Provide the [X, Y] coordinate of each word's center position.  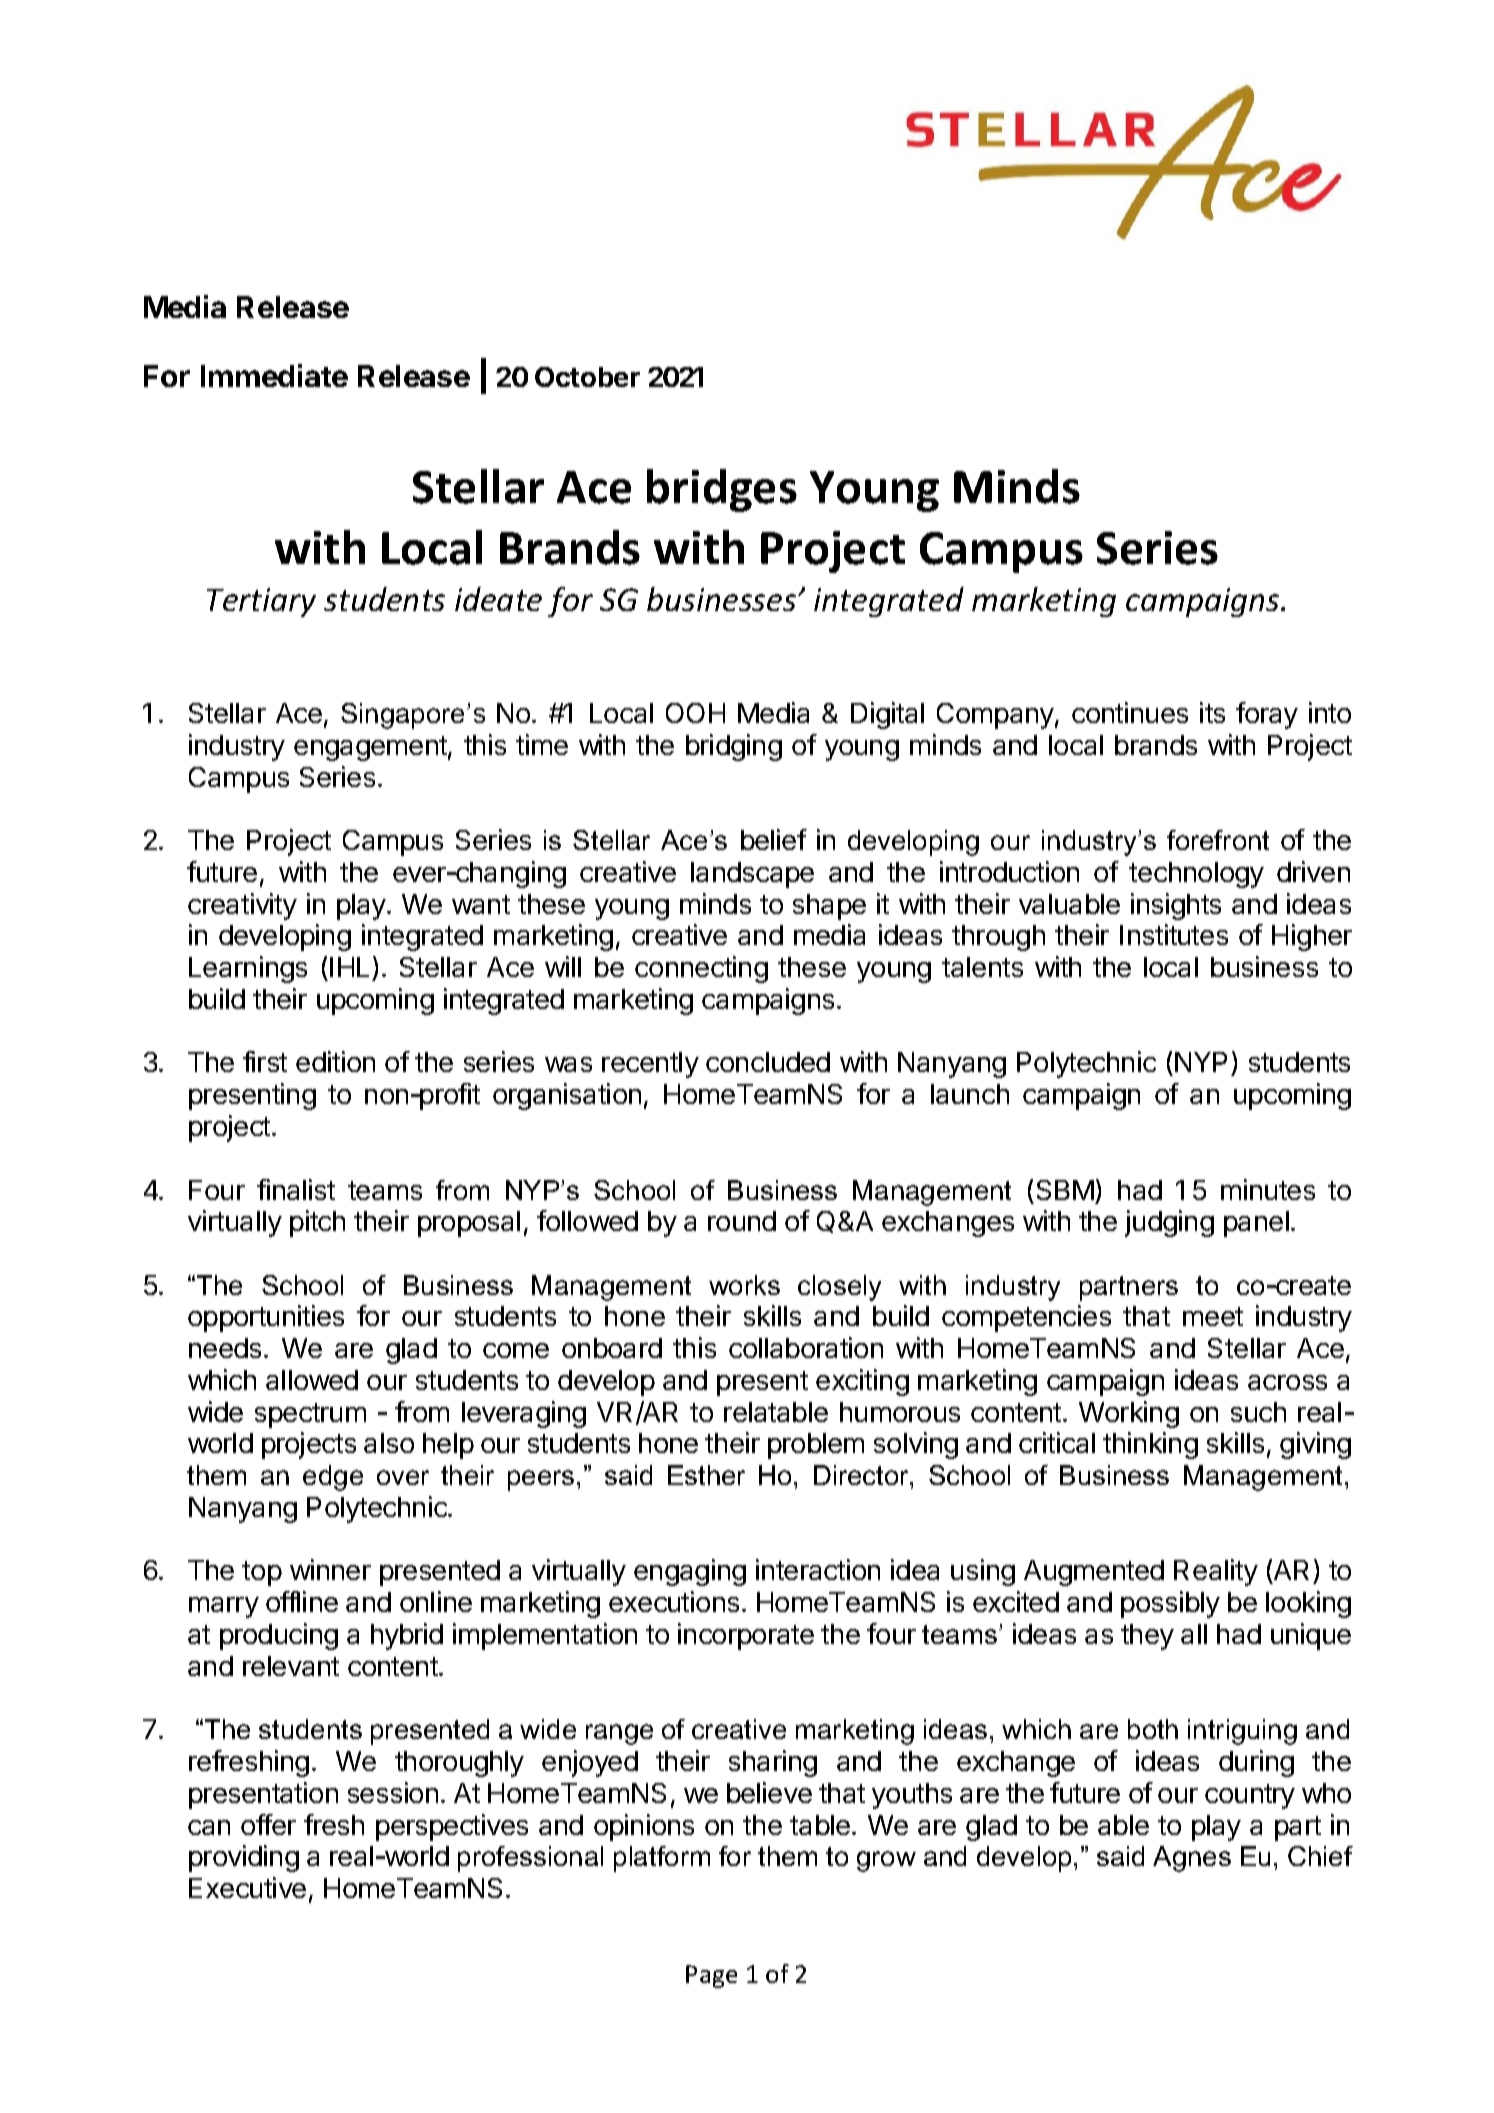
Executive [247, 1887]
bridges [722, 490]
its [1212, 712]
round [742, 1221]
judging [1169, 1223]
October [587, 377]
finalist [296, 1189]
